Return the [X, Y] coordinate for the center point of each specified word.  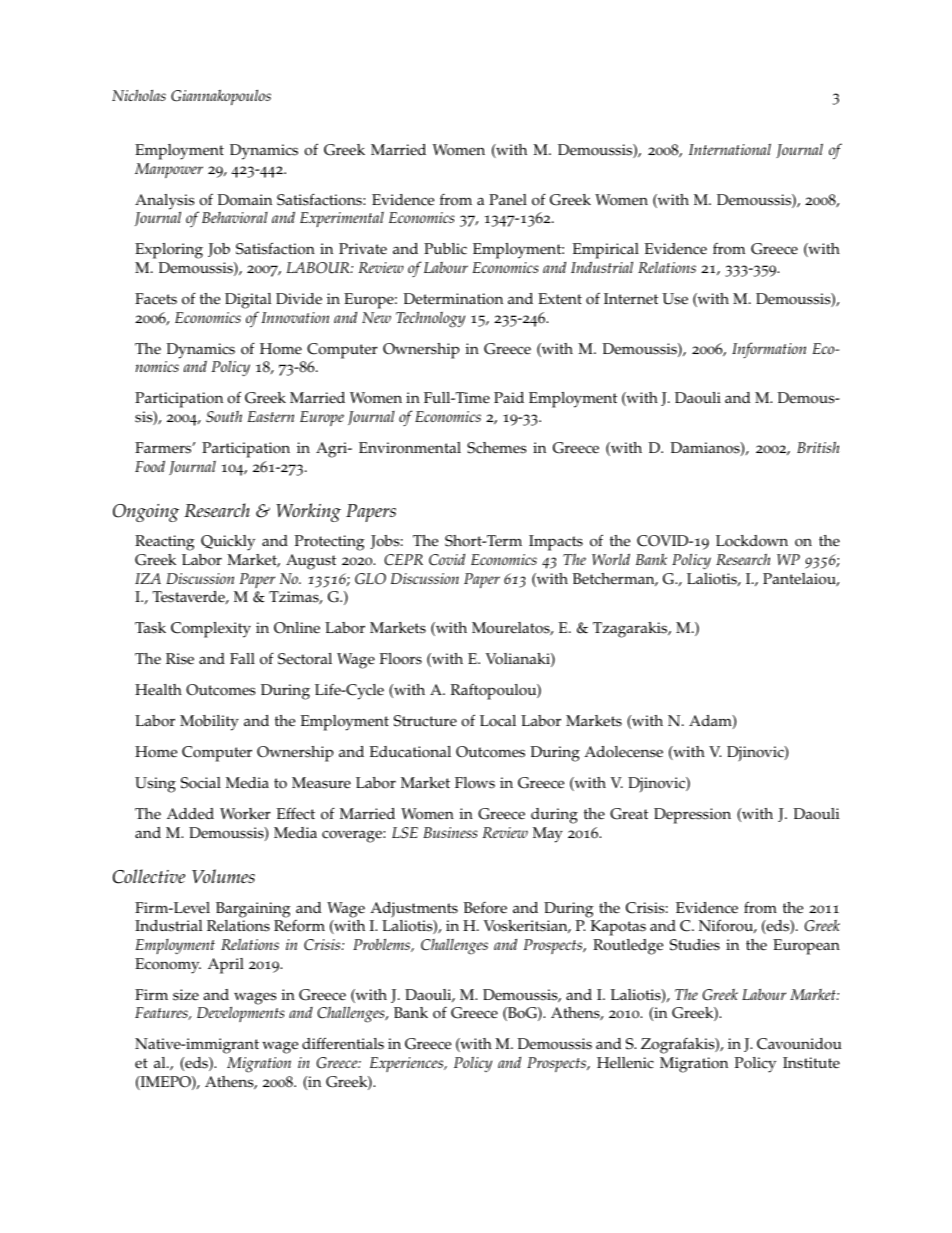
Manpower [169, 170]
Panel [508, 200]
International [730, 149]
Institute [811, 1063]
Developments [241, 1014]
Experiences [408, 1064]
